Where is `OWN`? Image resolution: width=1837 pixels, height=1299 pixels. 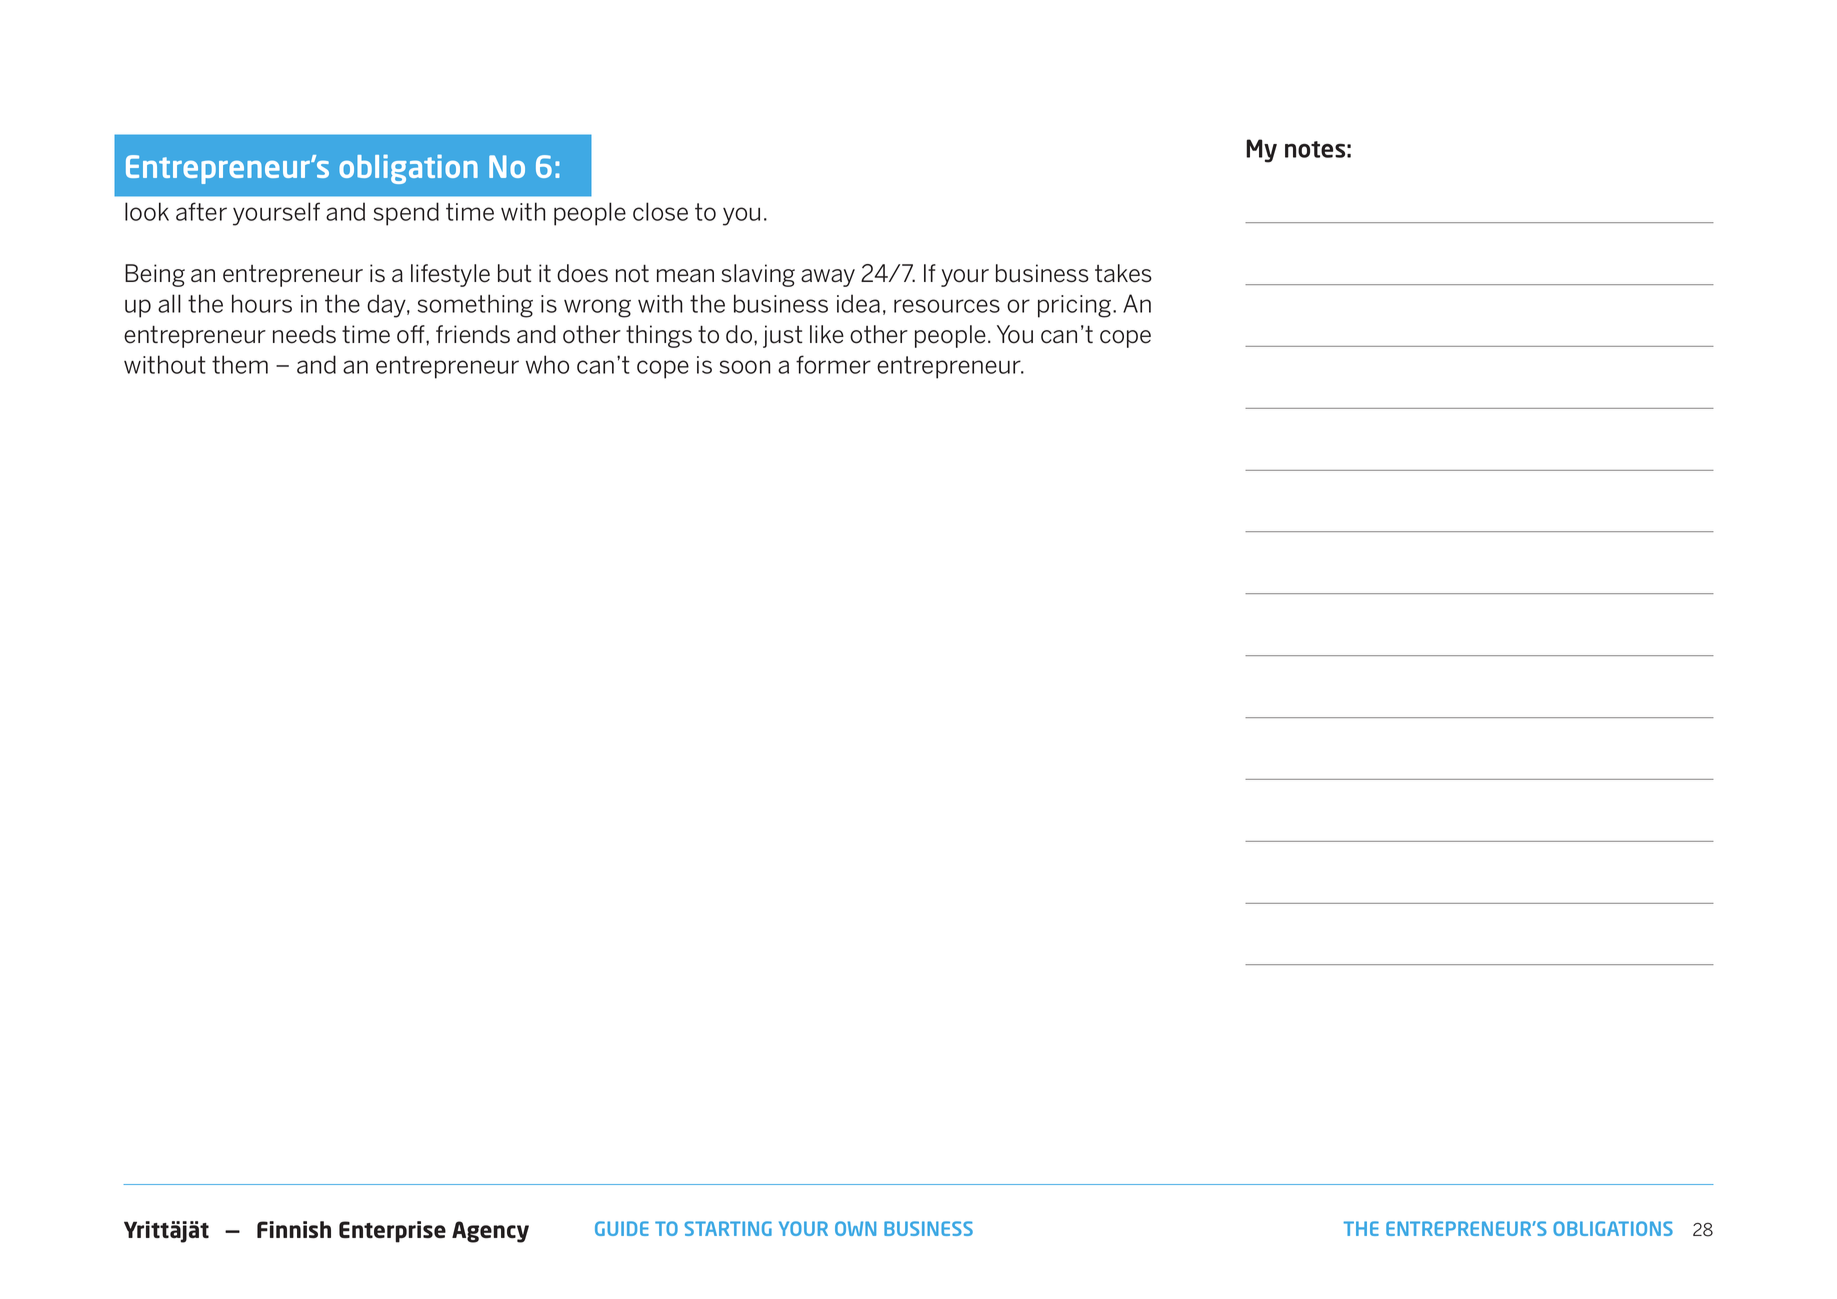
OWN is located at coordinates (855, 1228).
